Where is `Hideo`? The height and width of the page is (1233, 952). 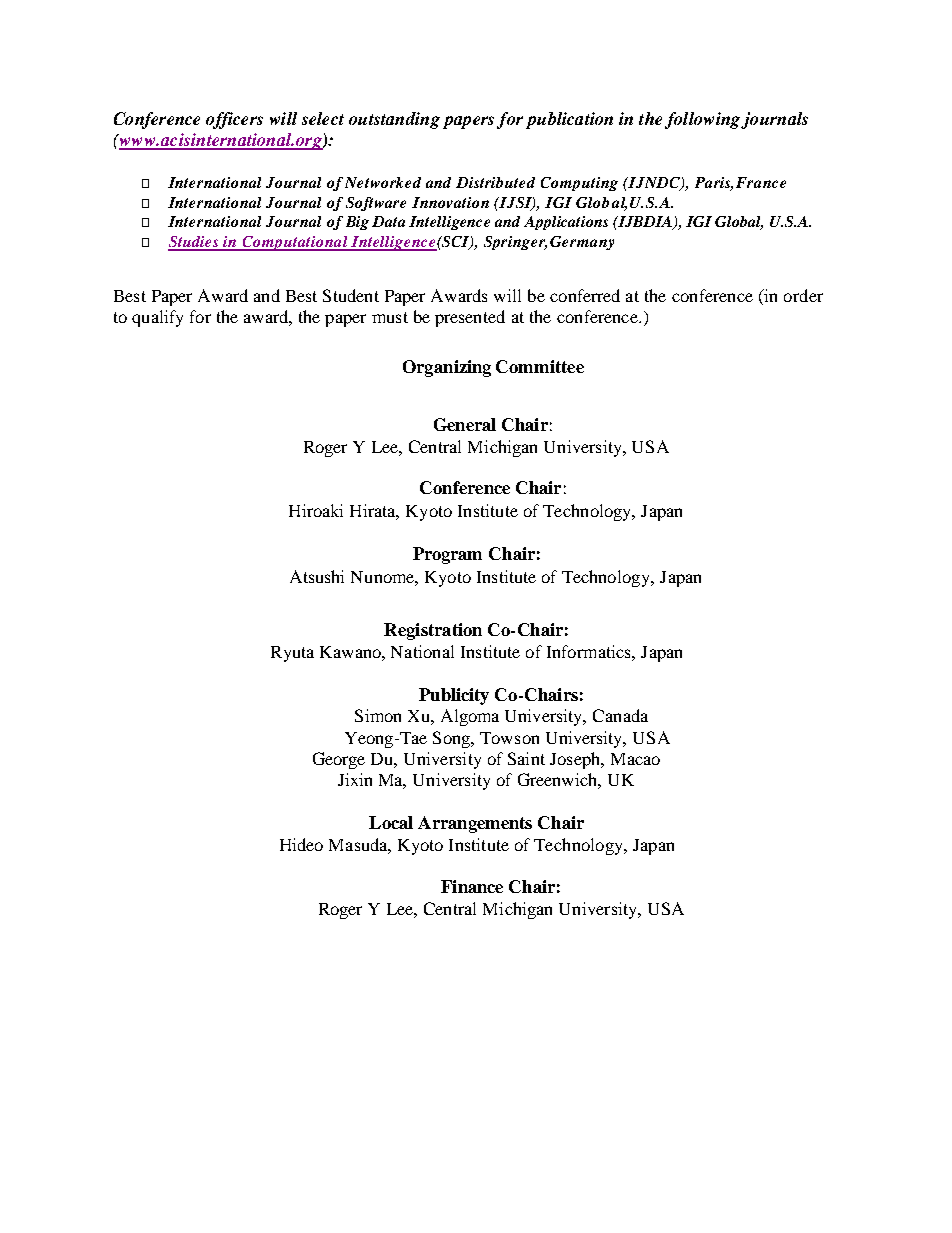
Hideo is located at coordinates (301, 844).
